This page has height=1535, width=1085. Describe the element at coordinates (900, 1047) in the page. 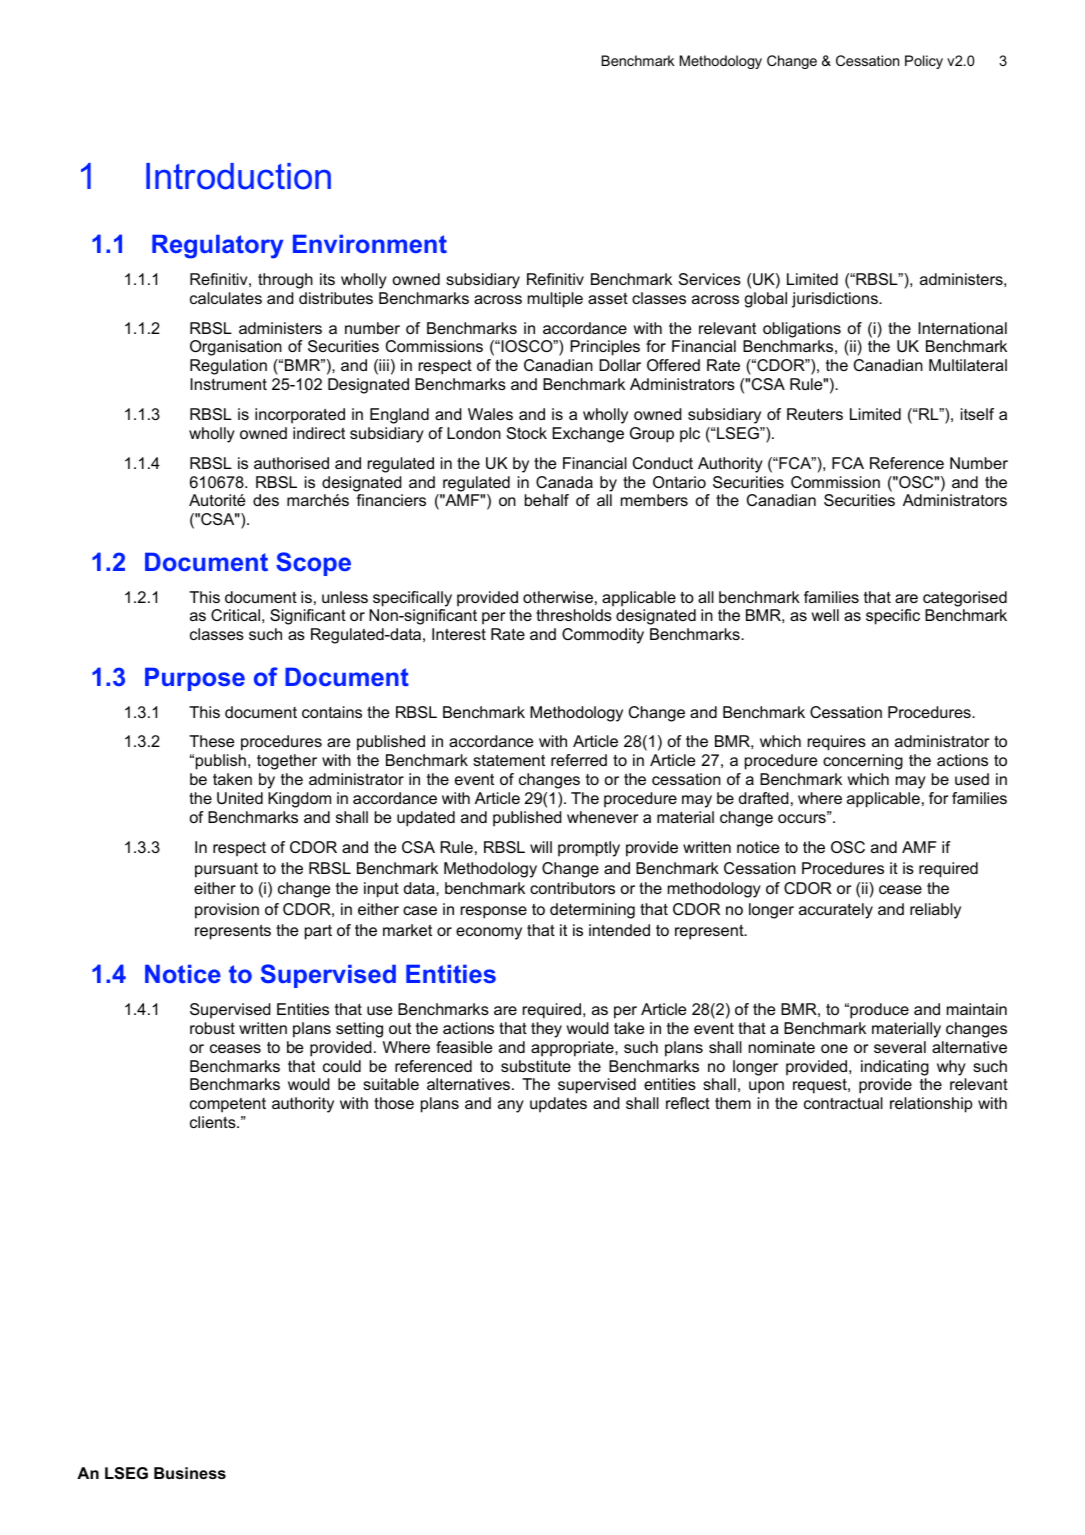

I see `several` at that location.
